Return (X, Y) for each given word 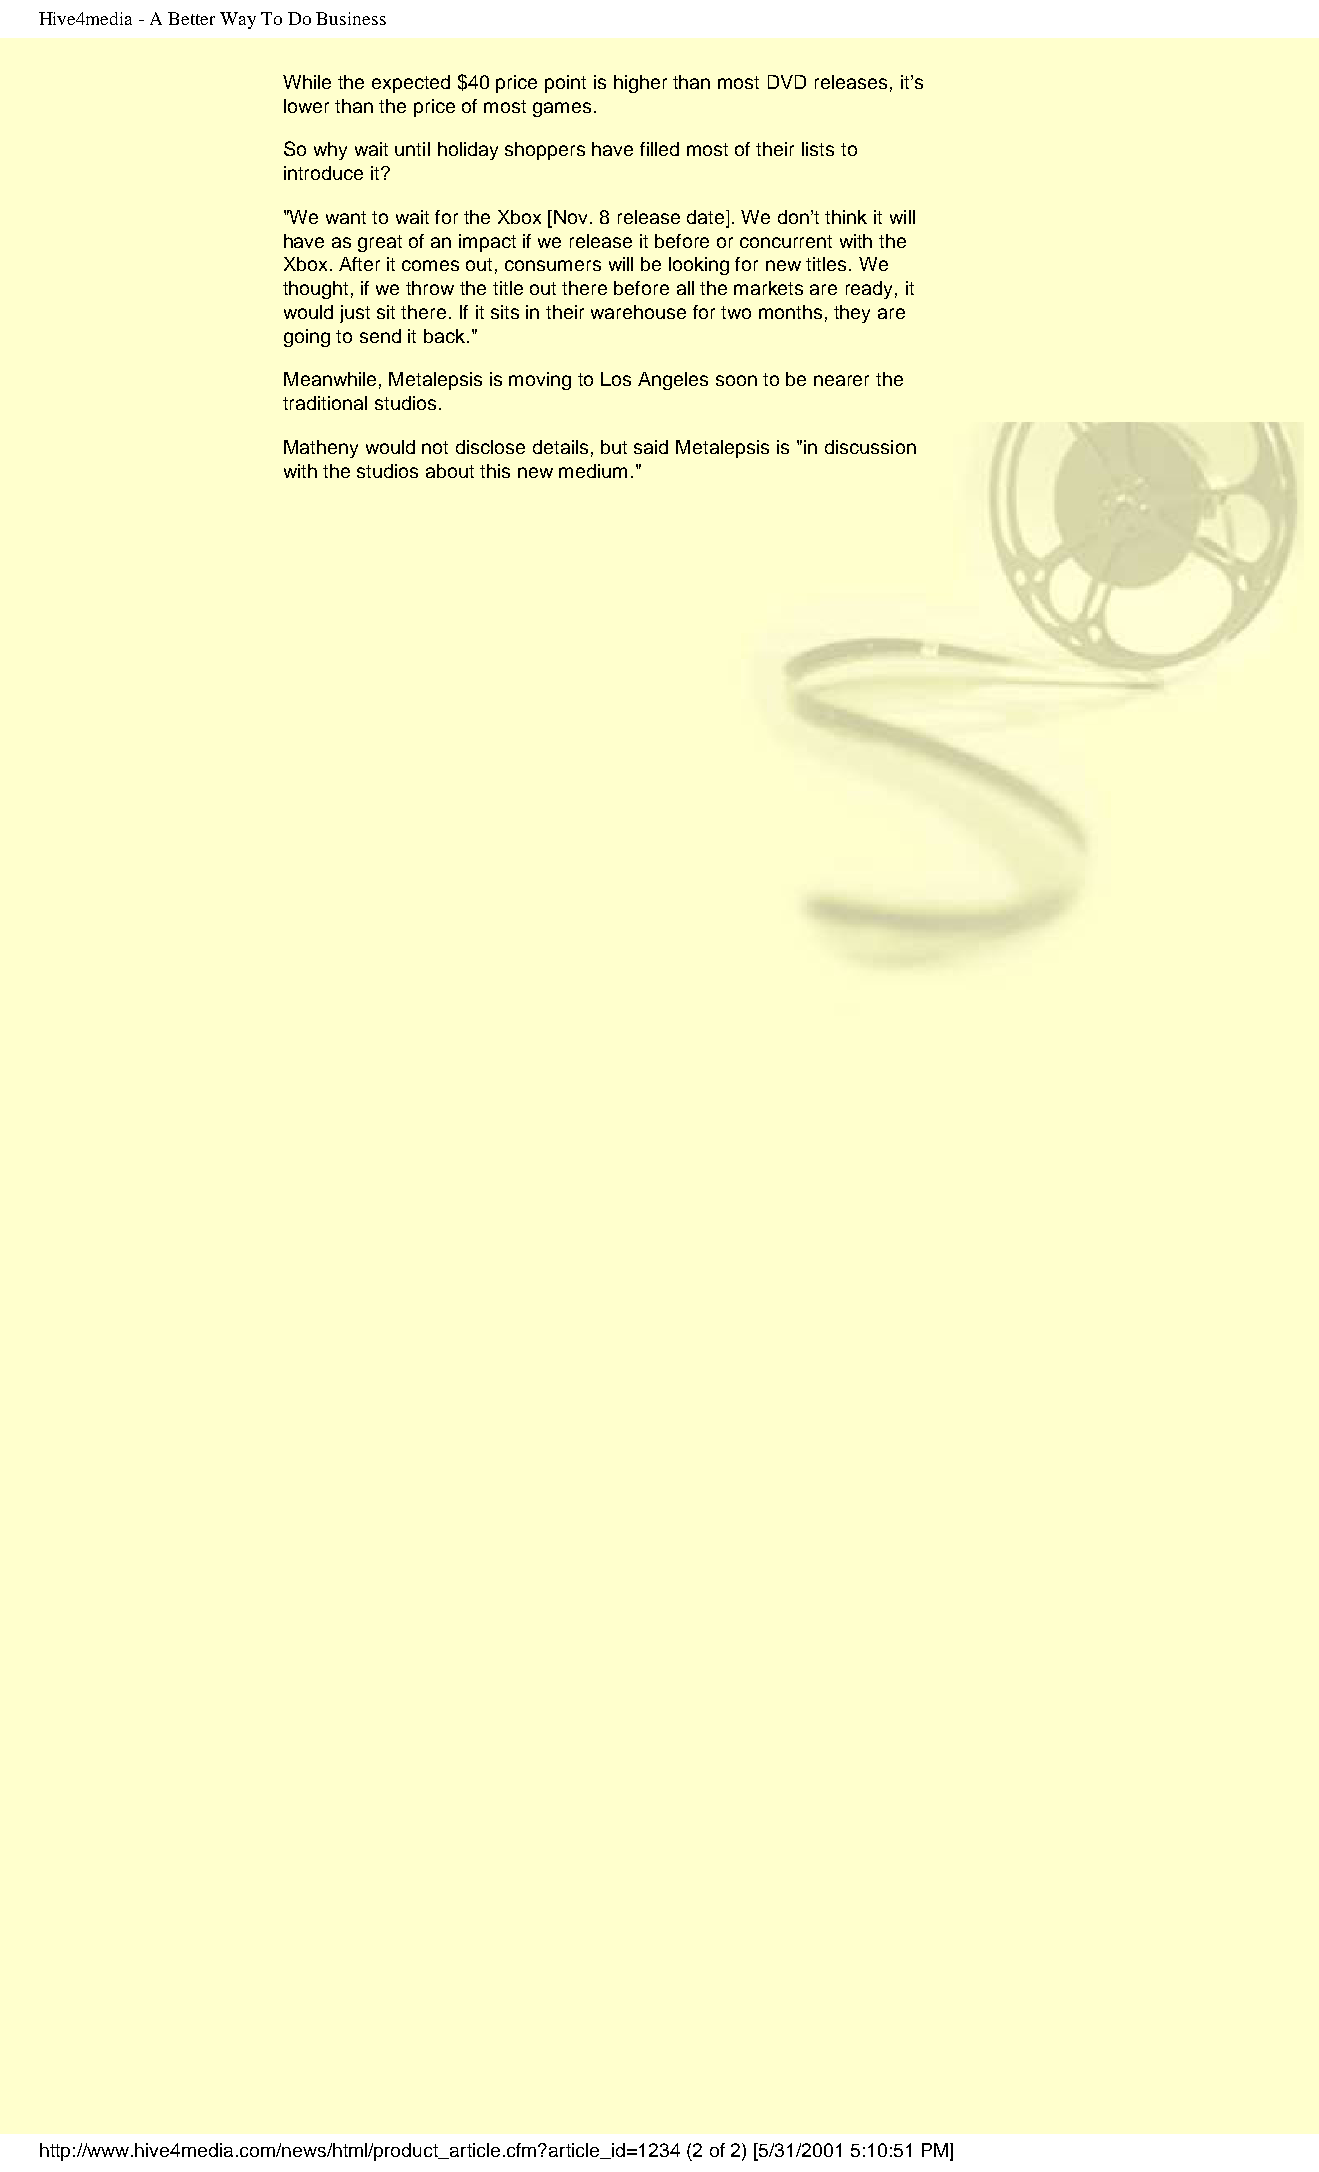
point (565, 84)
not (435, 447)
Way (238, 20)
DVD (787, 82)
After (359, 264)
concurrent (786, 241)
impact (487, 243)
